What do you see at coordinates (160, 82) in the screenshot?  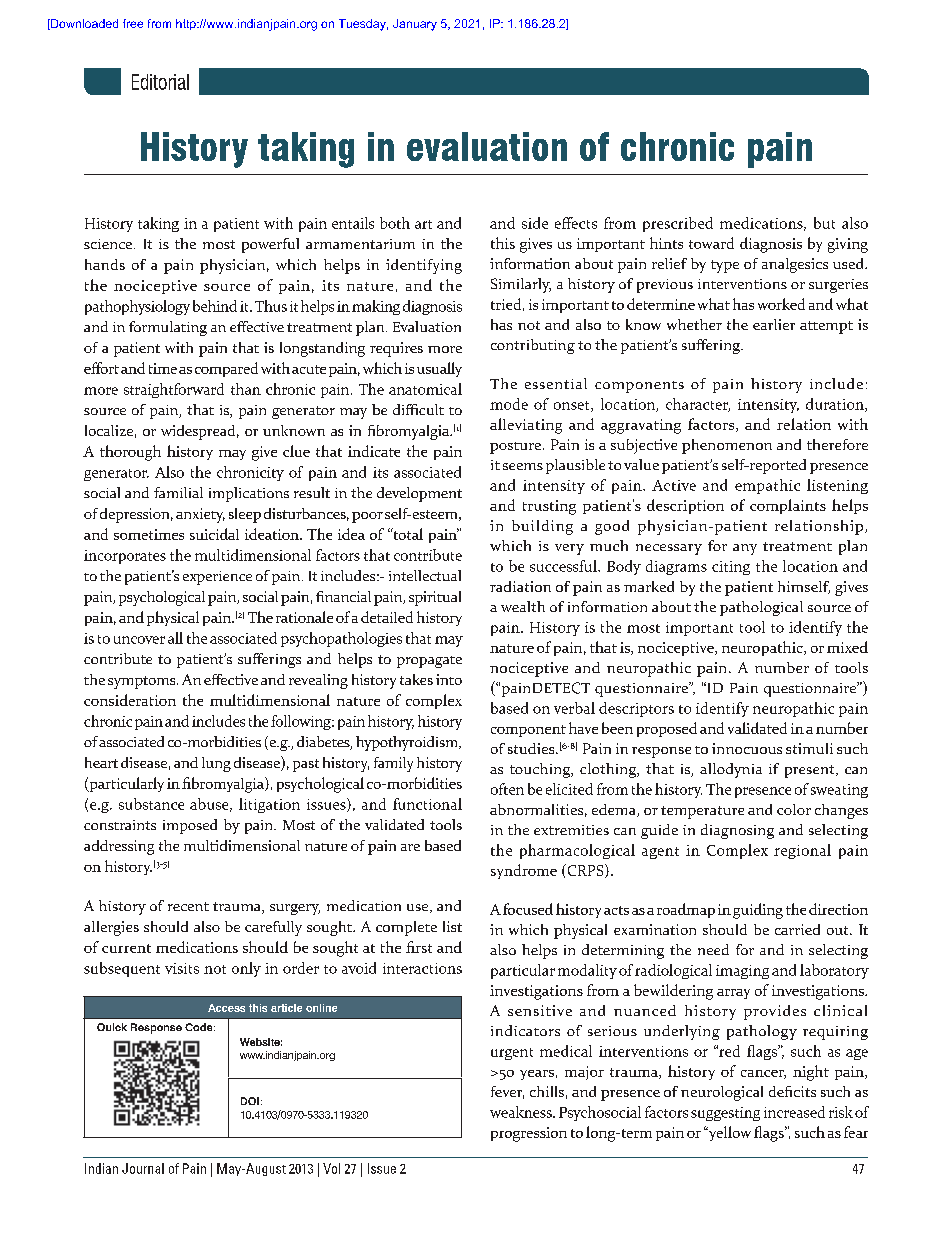 I see `Editorial` at bounding box center [160, 82].
